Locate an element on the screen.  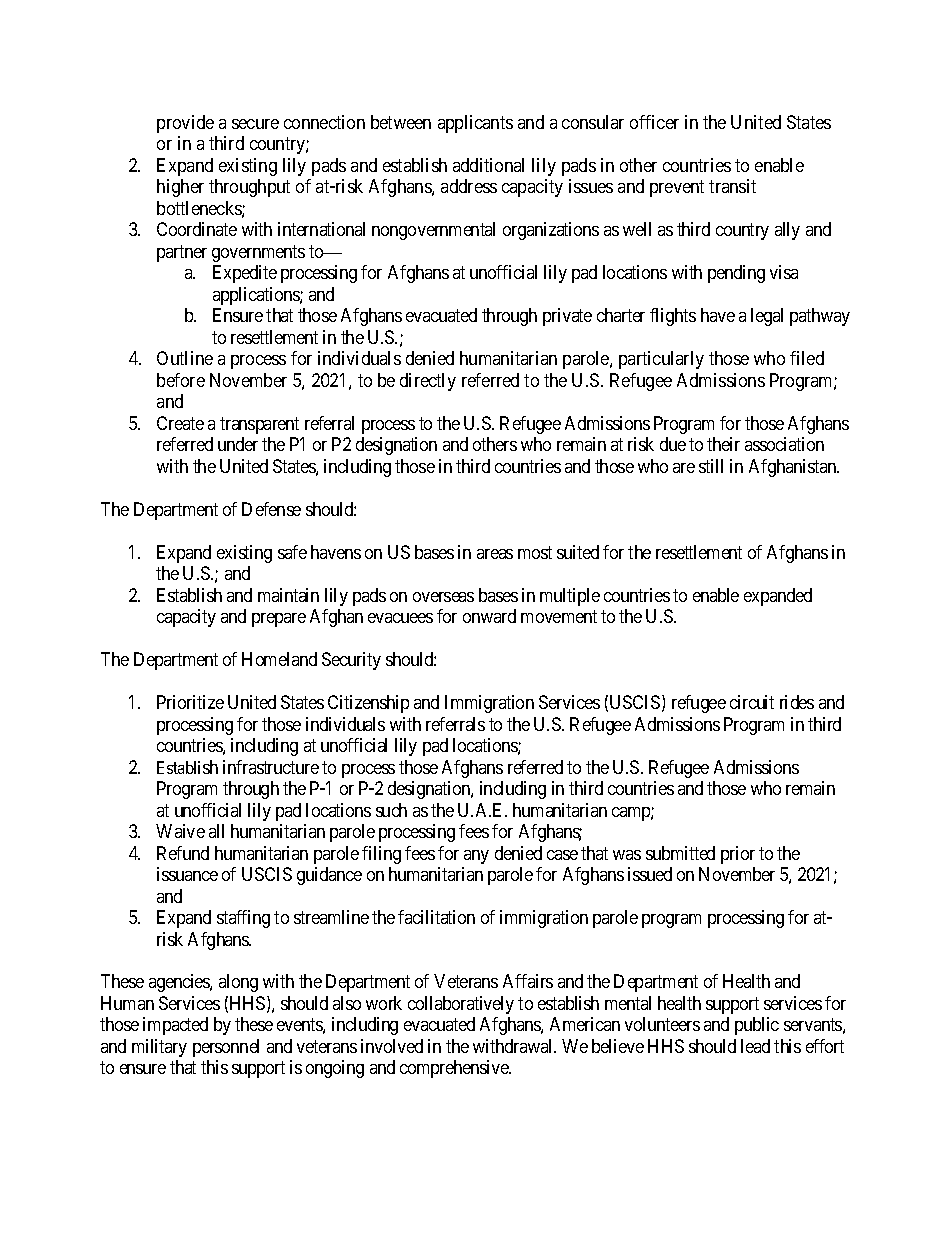
comprehensive is located at coordinates (455, 1069).
